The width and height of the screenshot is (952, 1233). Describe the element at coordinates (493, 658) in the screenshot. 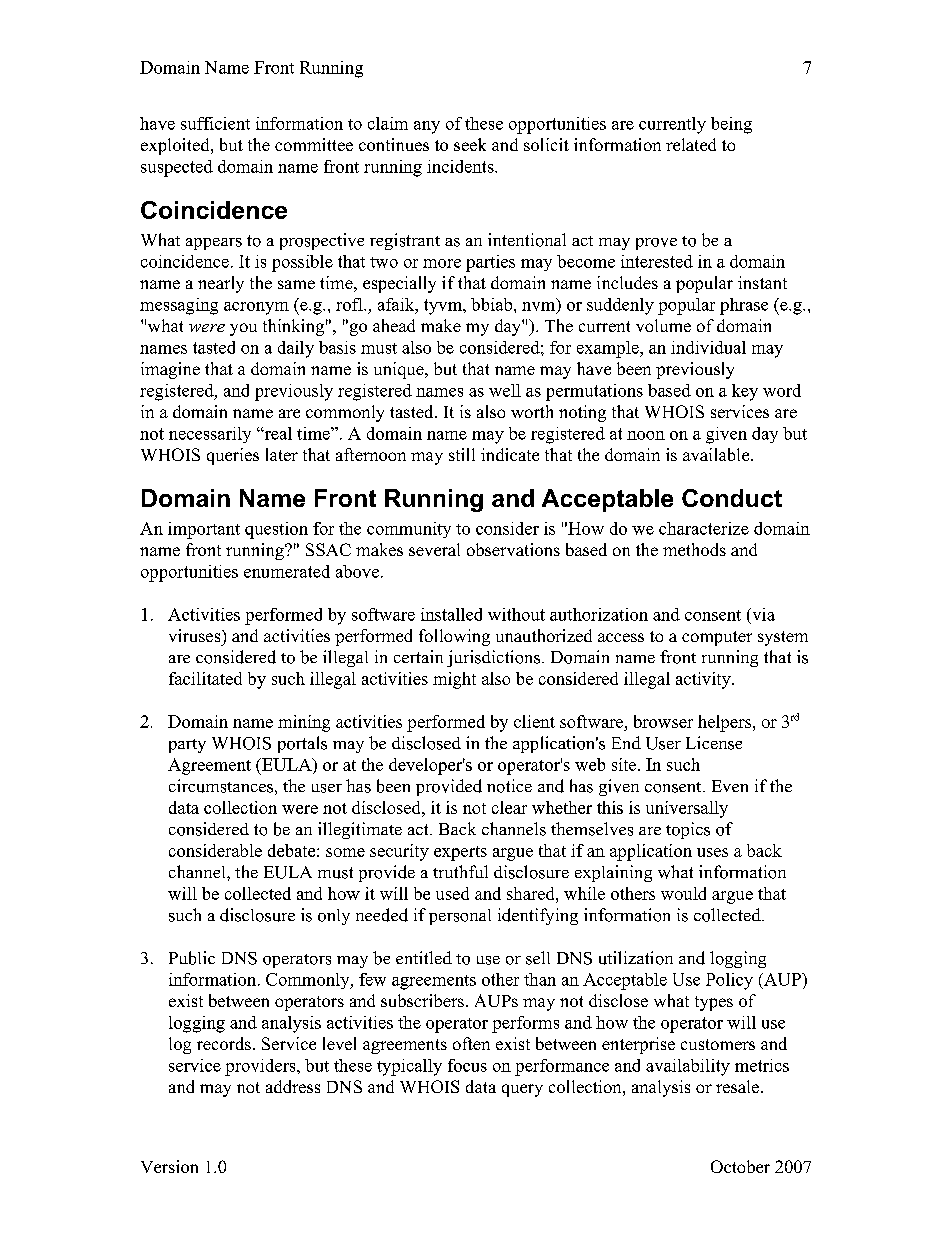

I see `jurisdictions` at that location.
